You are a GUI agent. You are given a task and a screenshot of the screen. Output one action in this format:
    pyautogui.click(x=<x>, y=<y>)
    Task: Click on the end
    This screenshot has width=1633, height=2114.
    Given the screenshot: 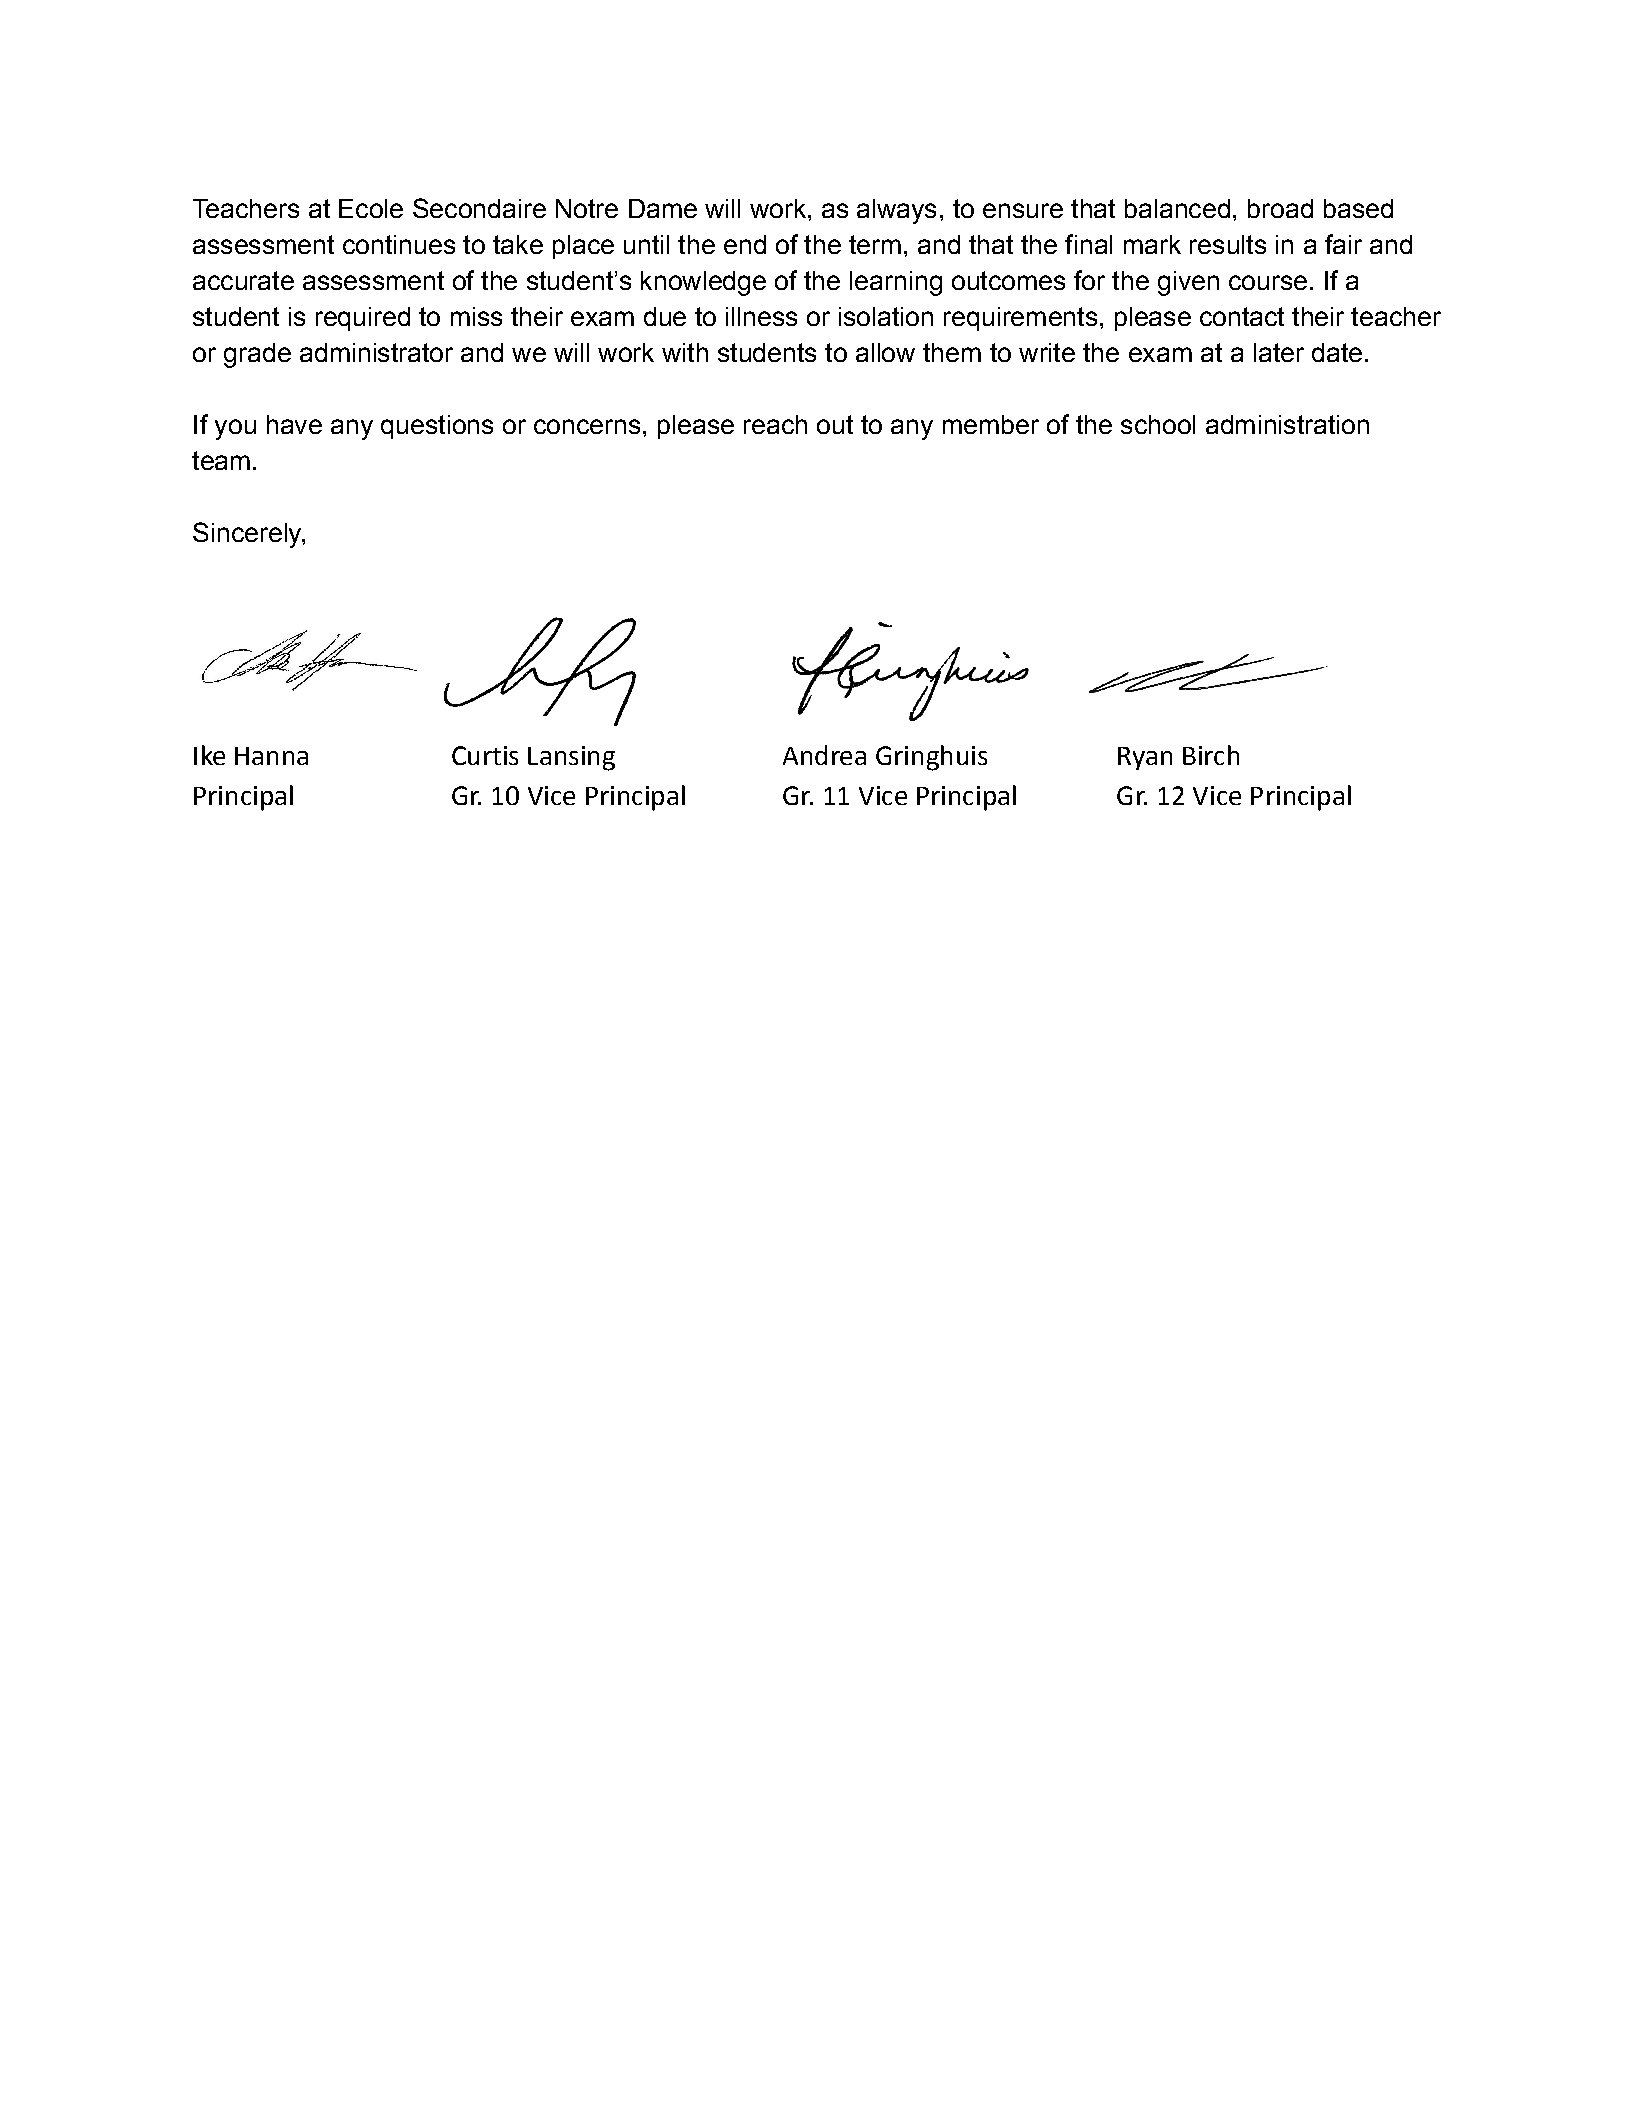 What is the action you would take?
    pyautogui.click(x=745, y=244)
